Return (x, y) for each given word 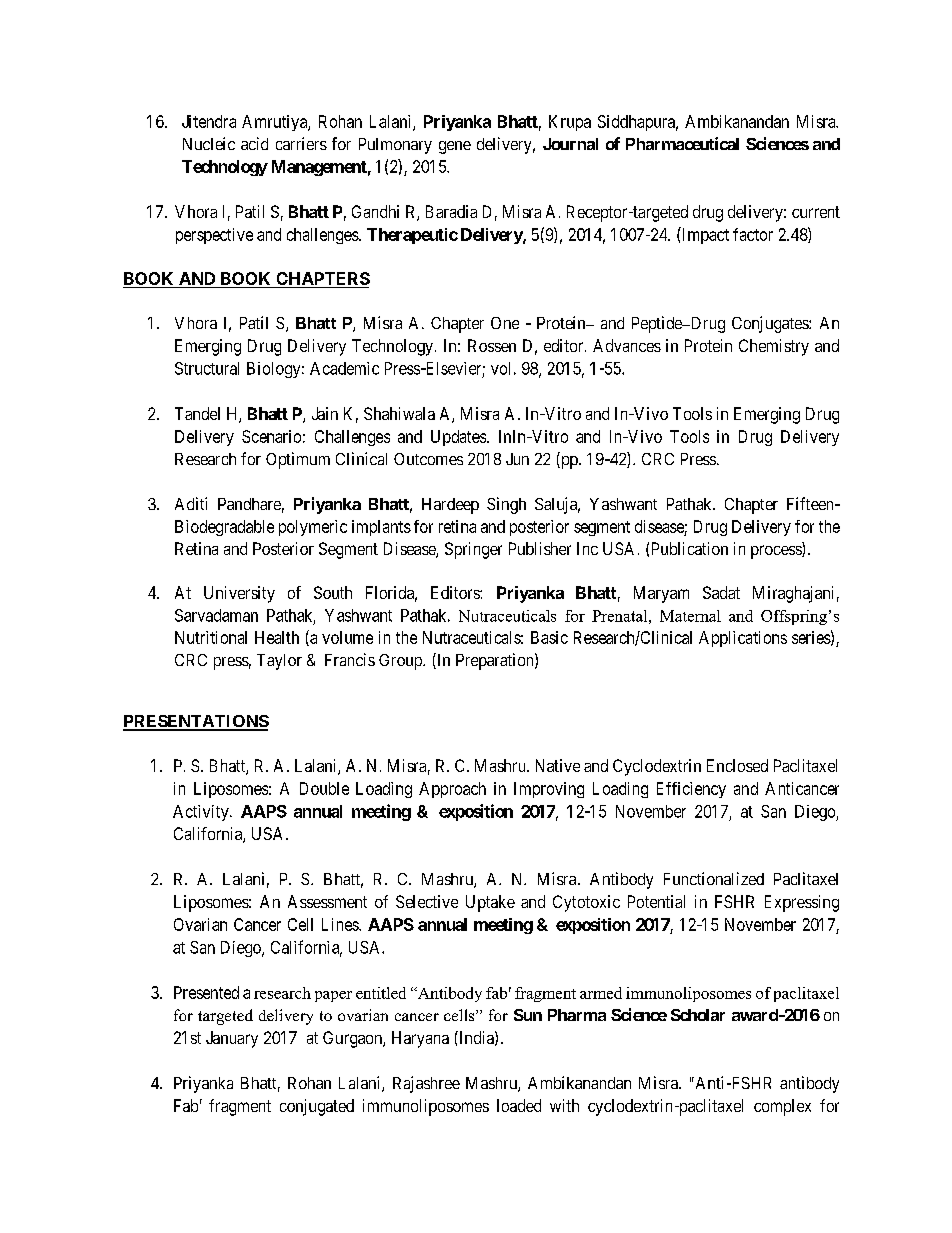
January (232, 1039)
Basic (549, 637)
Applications (743, 639)
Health (277, 637)
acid (254, 143)
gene (455, 147)
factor (753, 234)
